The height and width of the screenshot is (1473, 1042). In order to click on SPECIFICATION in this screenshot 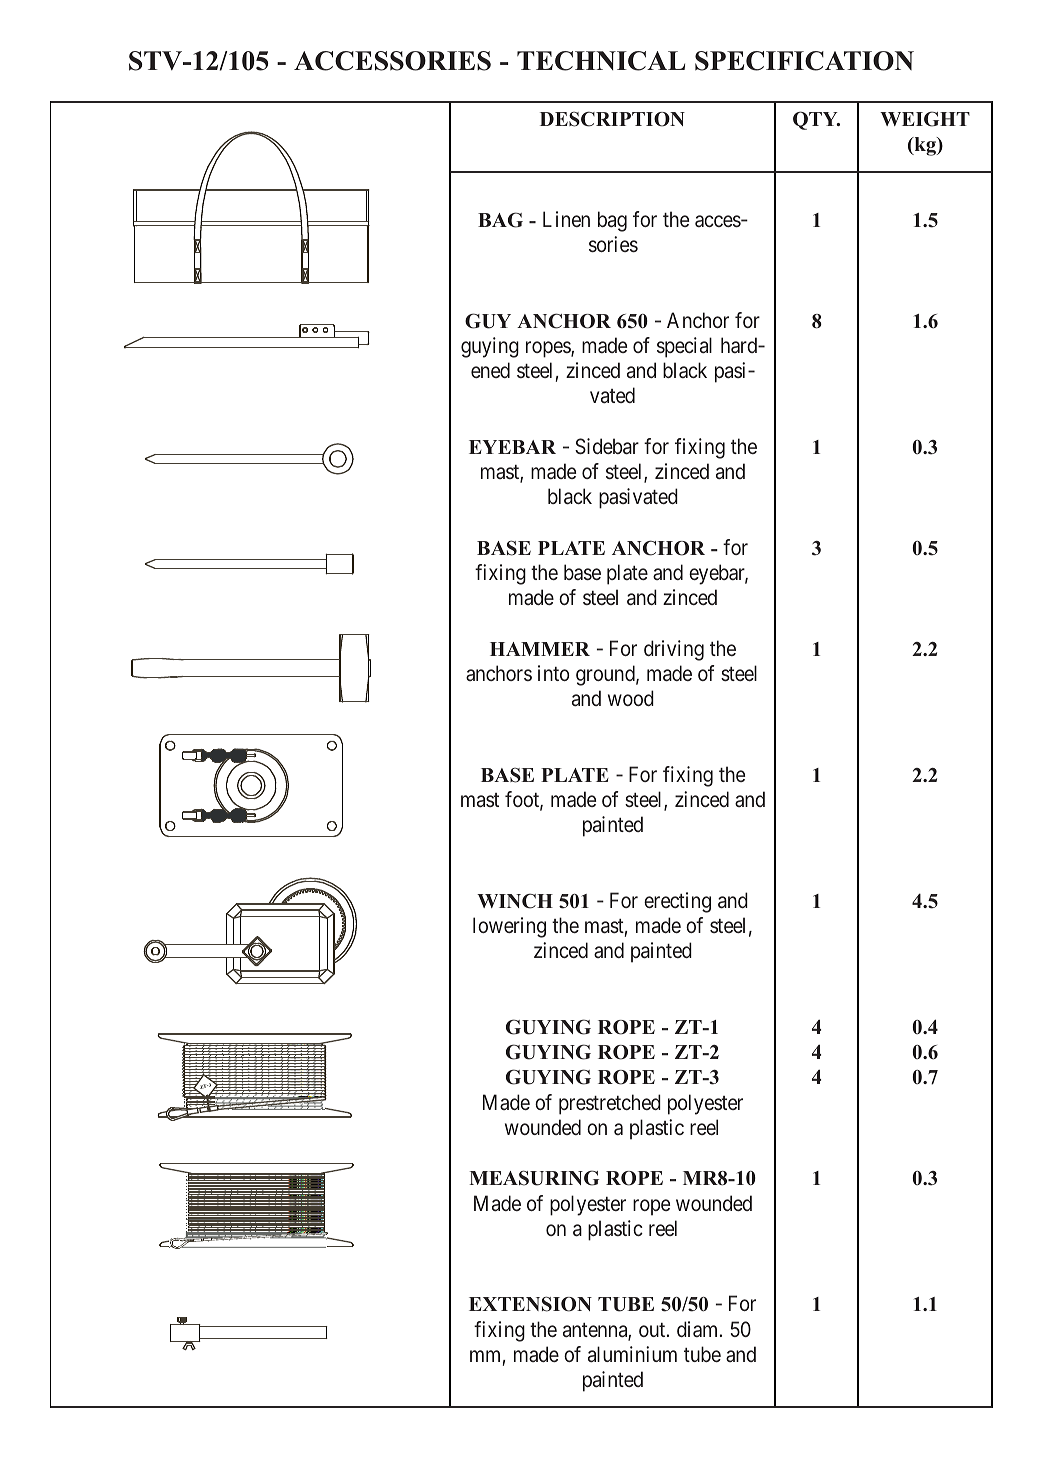, I will do `click(804, 61)`.
